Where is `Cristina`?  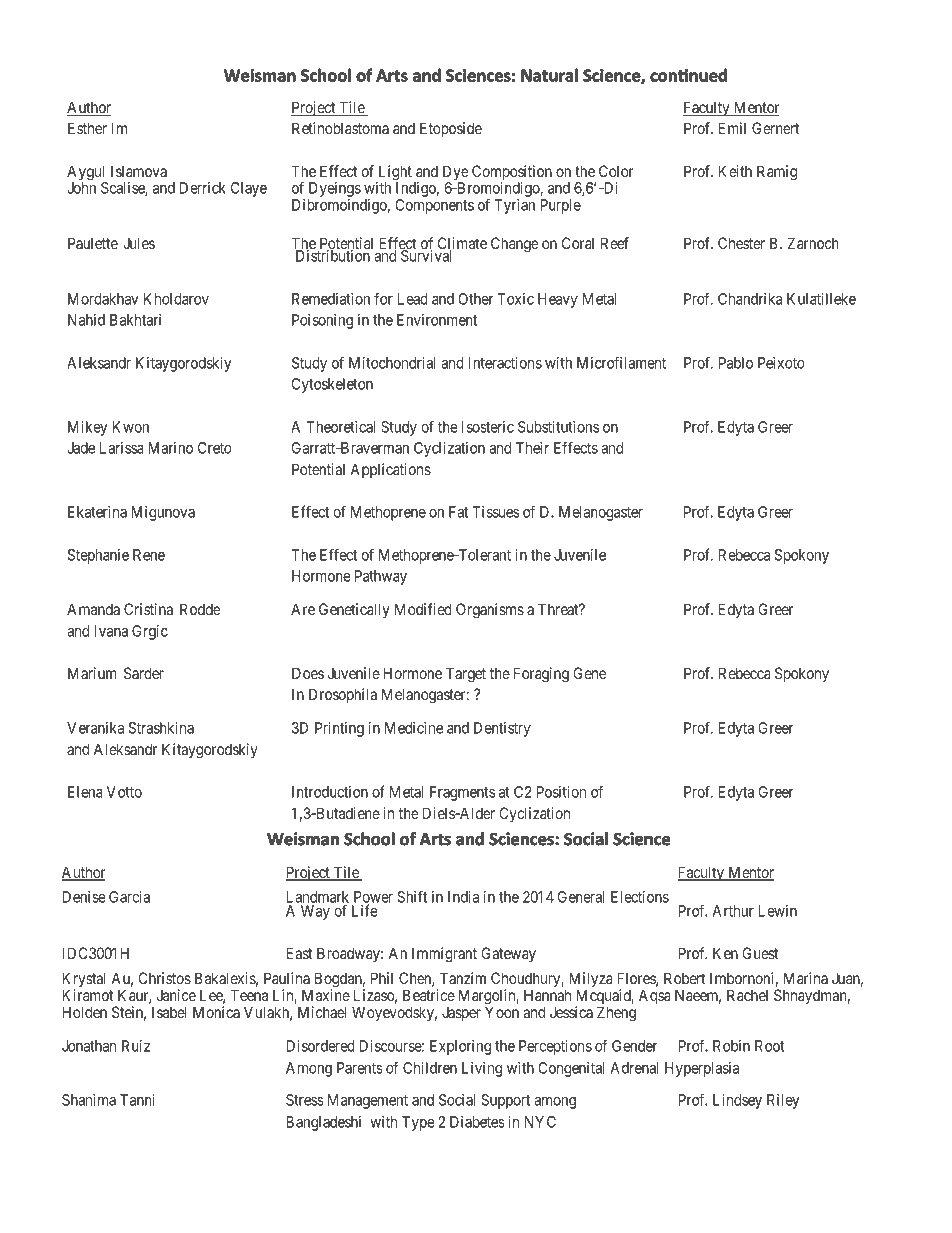
Cristina is located at coordinates (148, 609).
